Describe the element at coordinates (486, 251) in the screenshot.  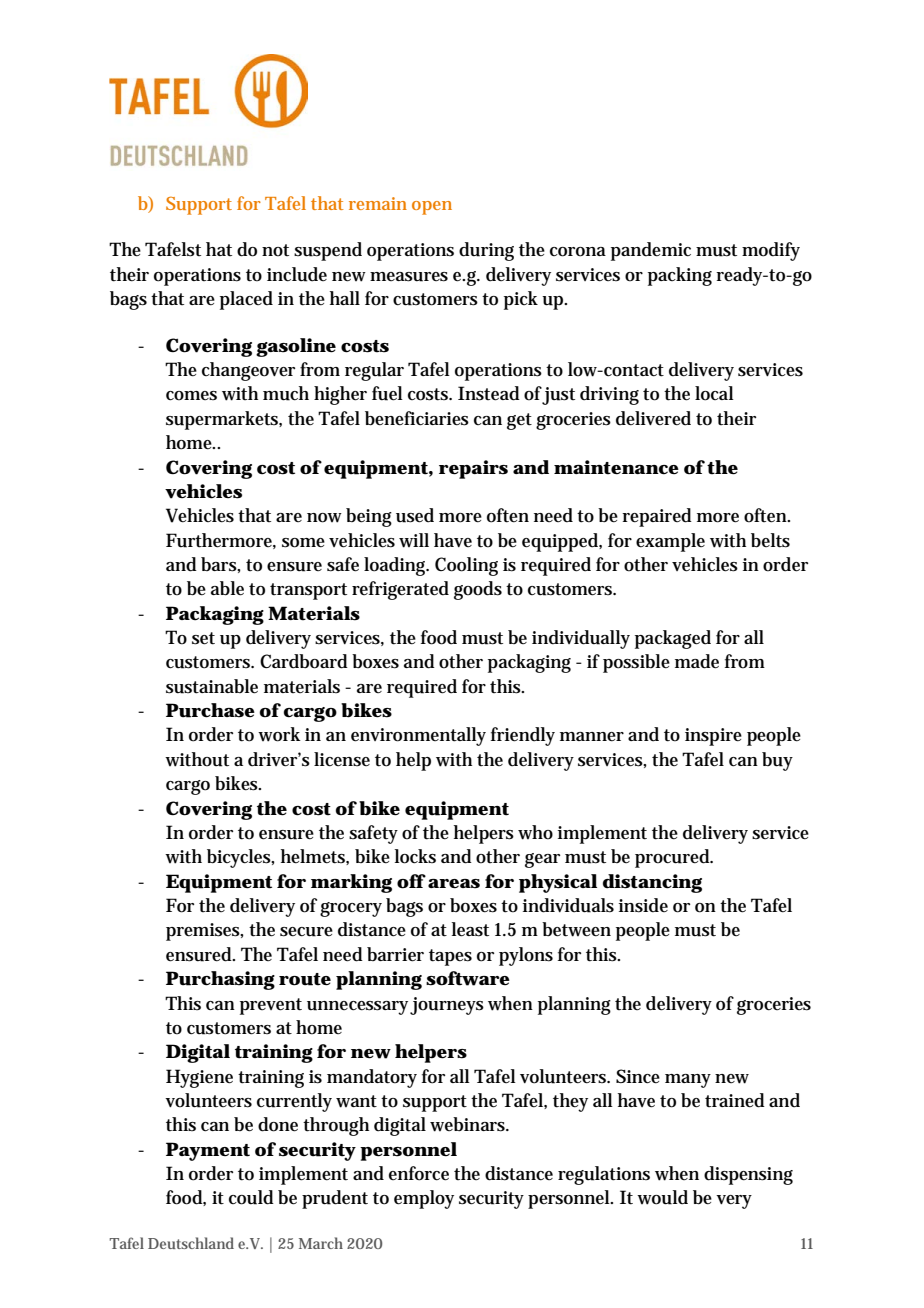
I see `during` at that location.
